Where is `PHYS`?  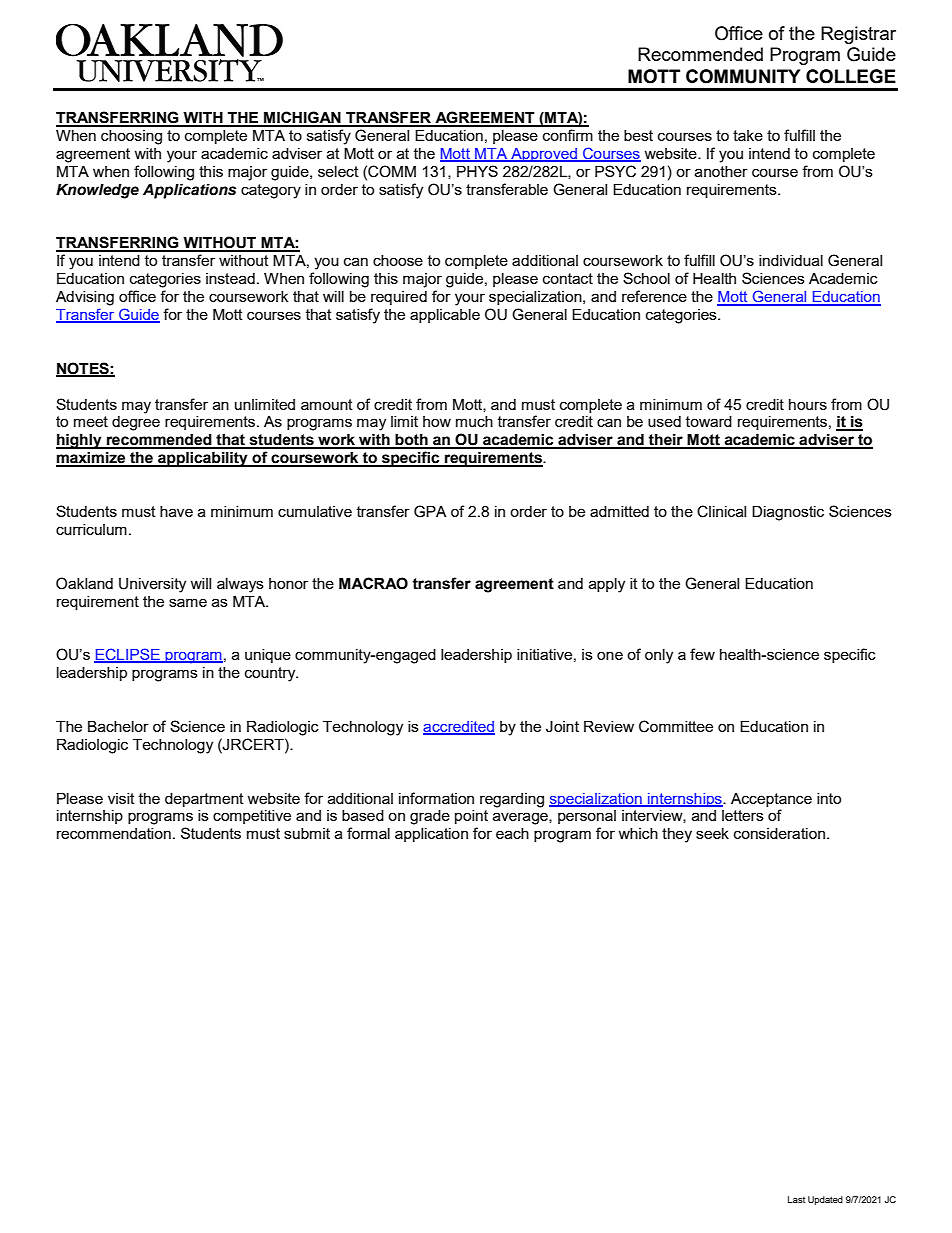 PHYS is located at coordinates (477, 171).
